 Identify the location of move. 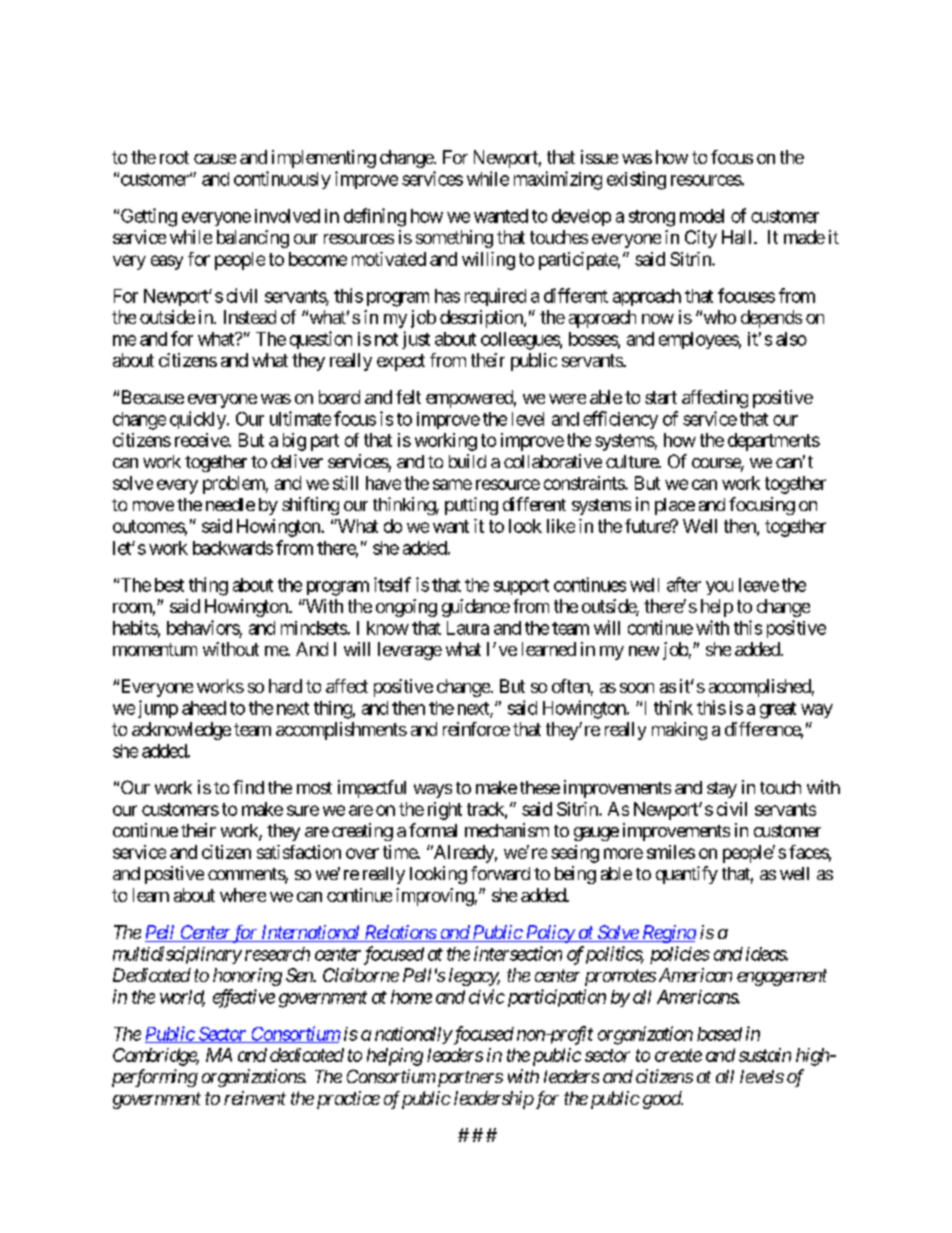
(153, 506).
